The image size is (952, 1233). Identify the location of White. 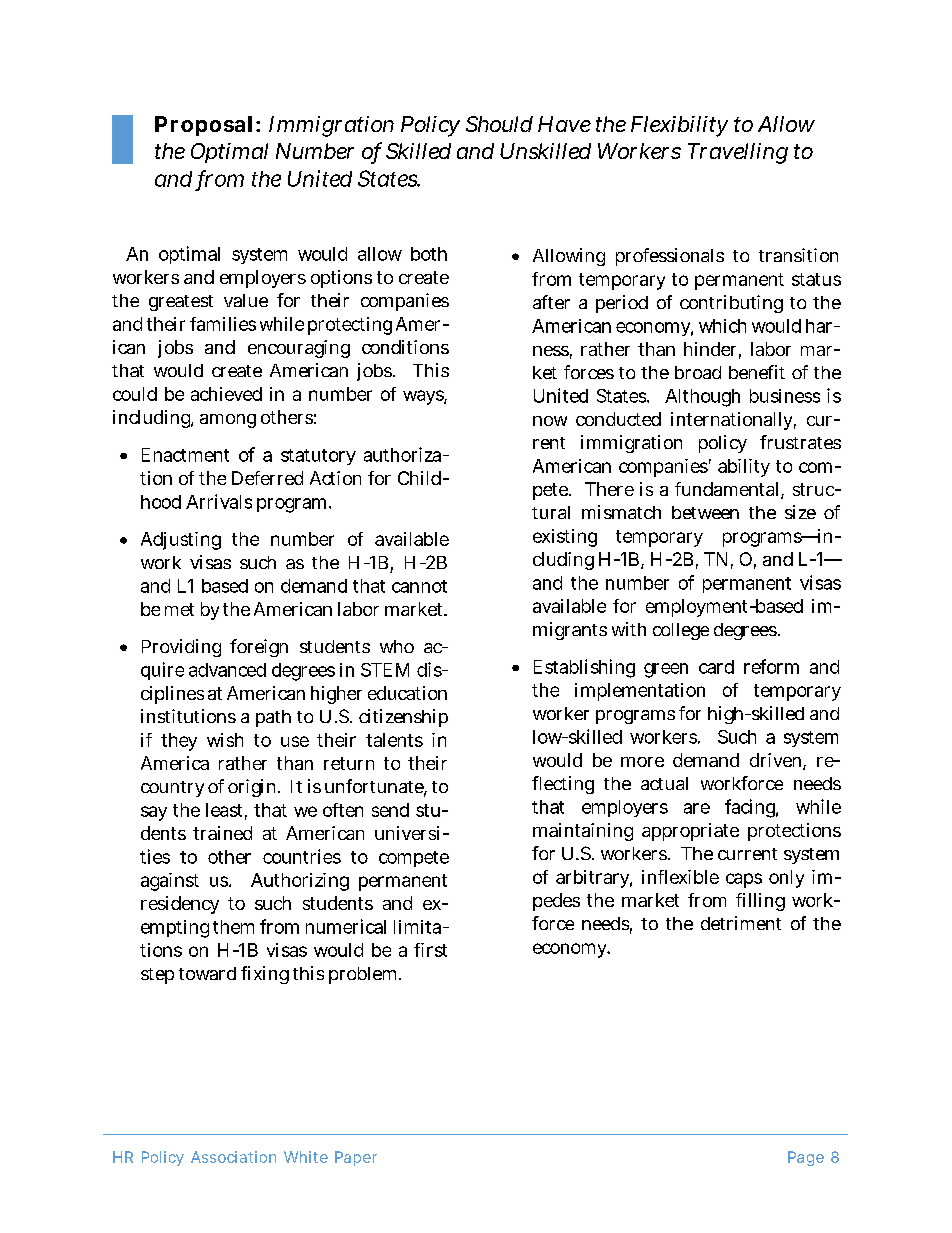
(306, 1157).
